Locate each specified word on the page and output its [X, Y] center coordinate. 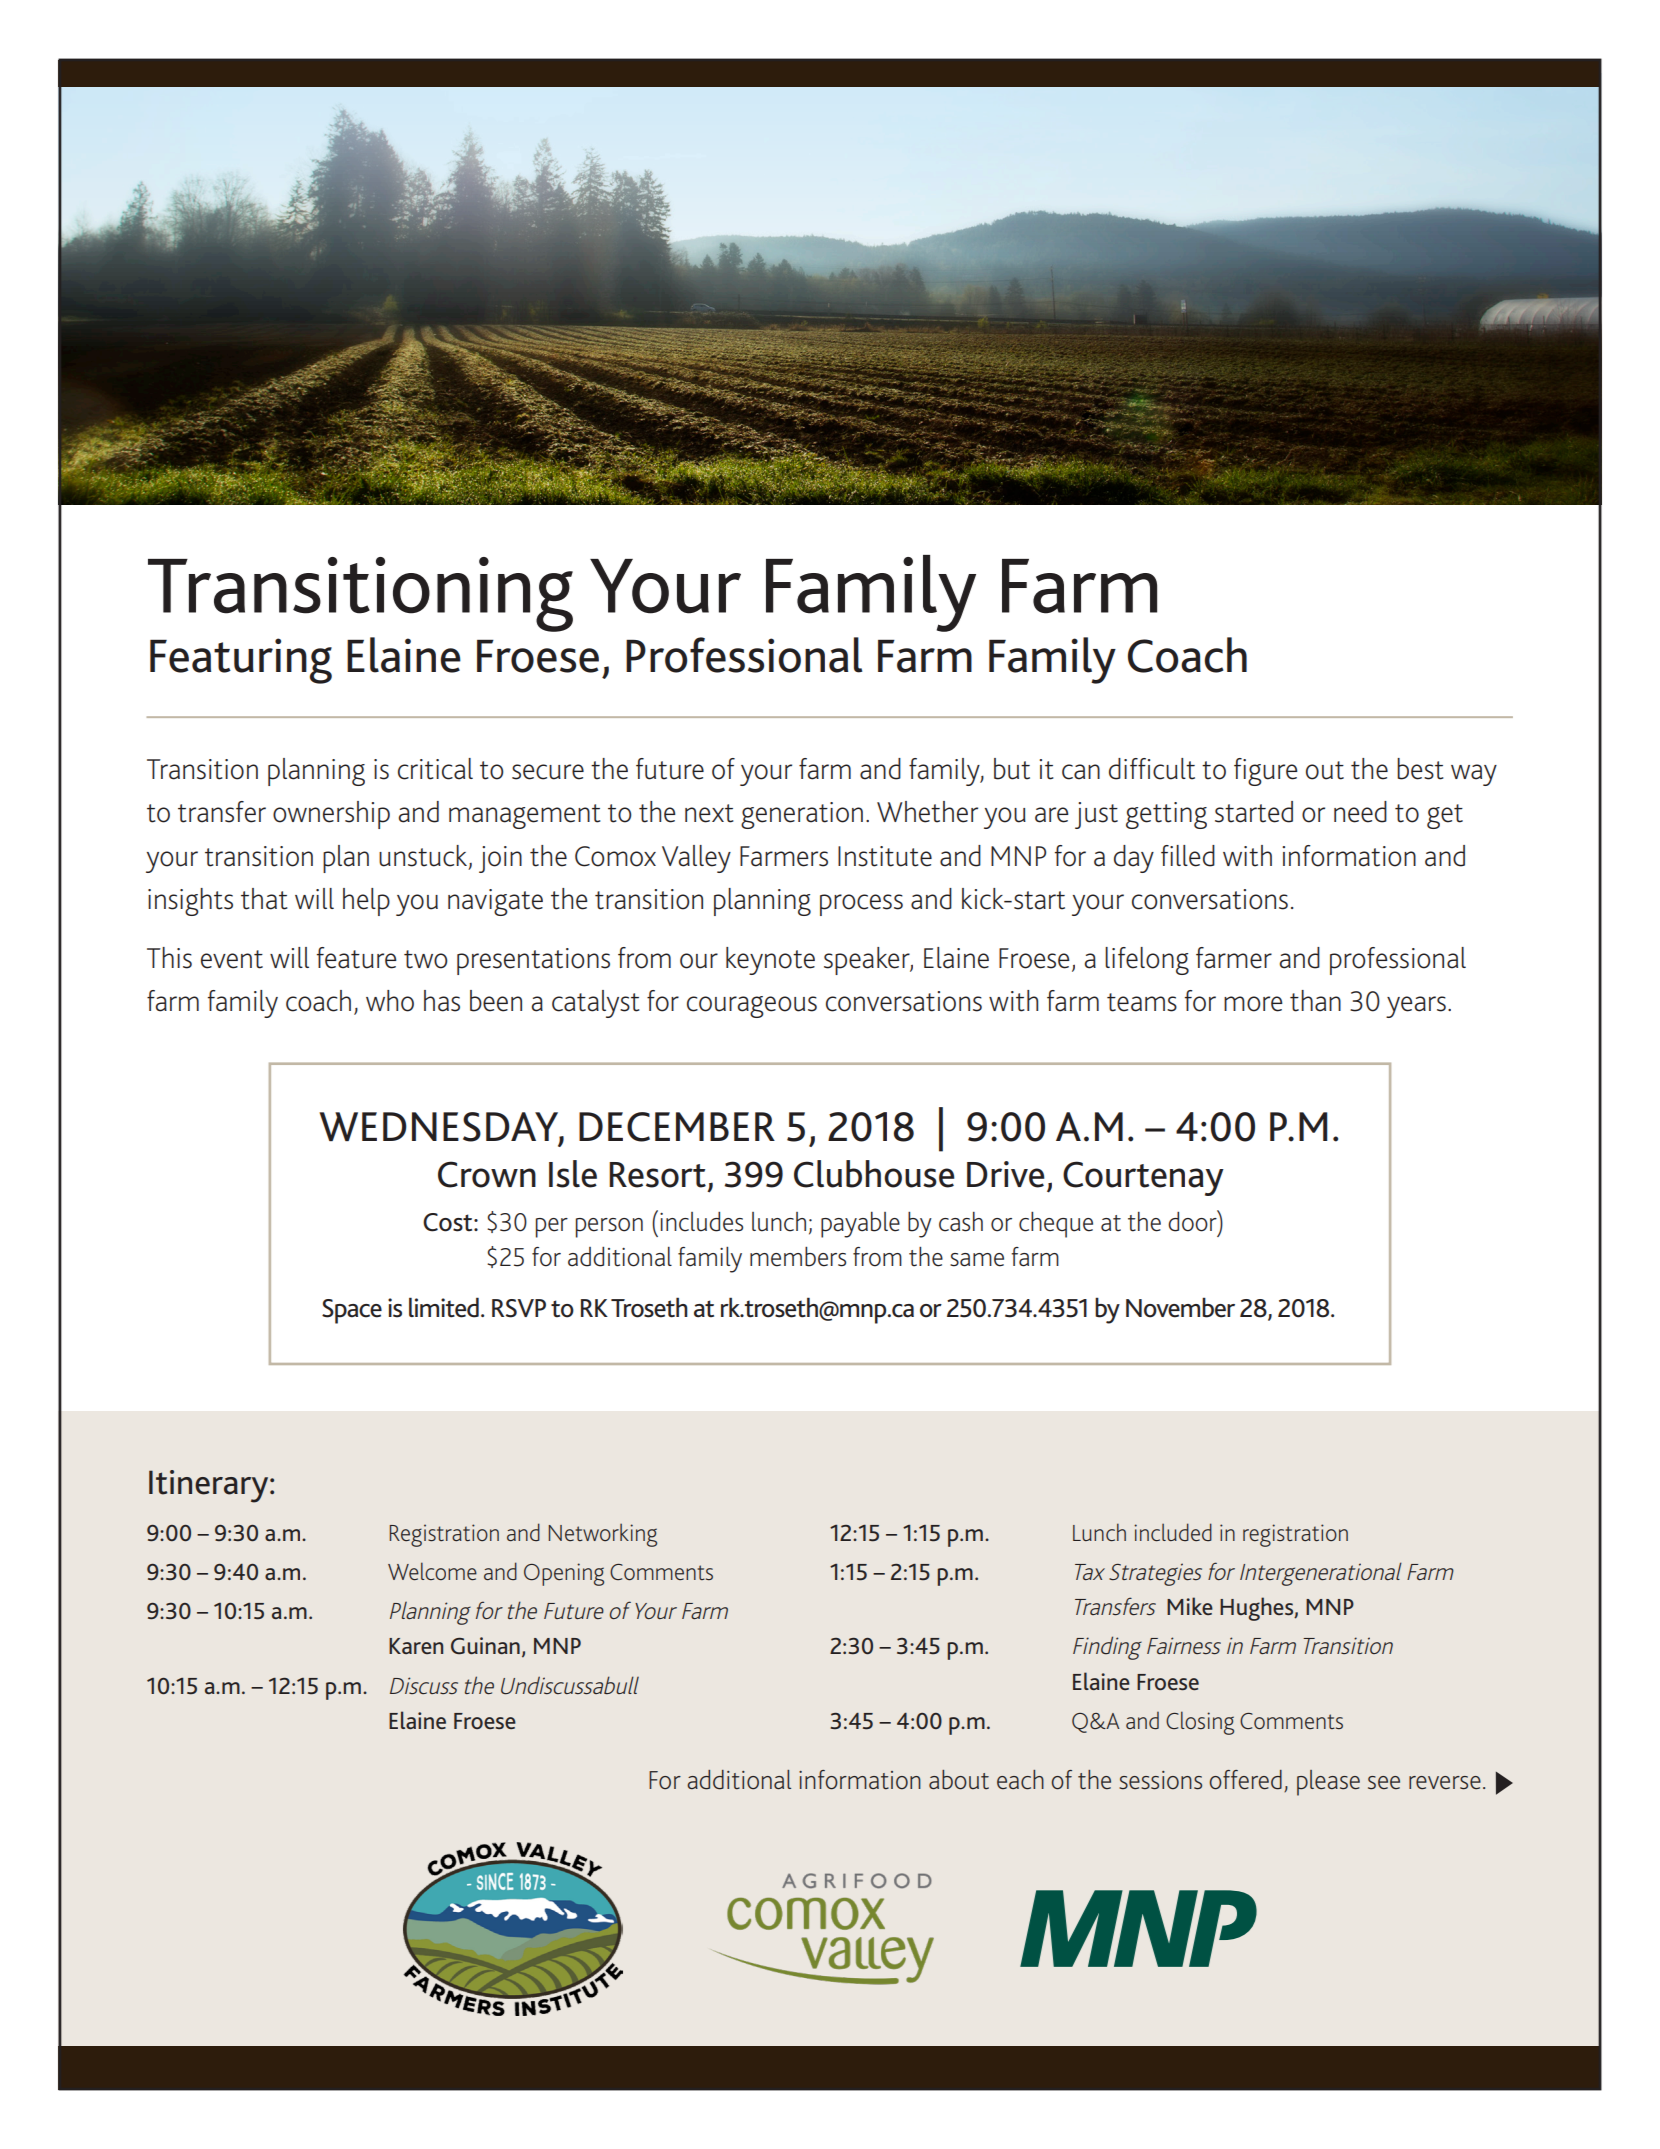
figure [1266, 772]
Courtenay [1143, 1178]
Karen [416, 1646]
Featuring [241, 661]
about [959, 1780]
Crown [487, 1174]
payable [860, 1225]
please [1328, 1783]
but [1012, 769]
